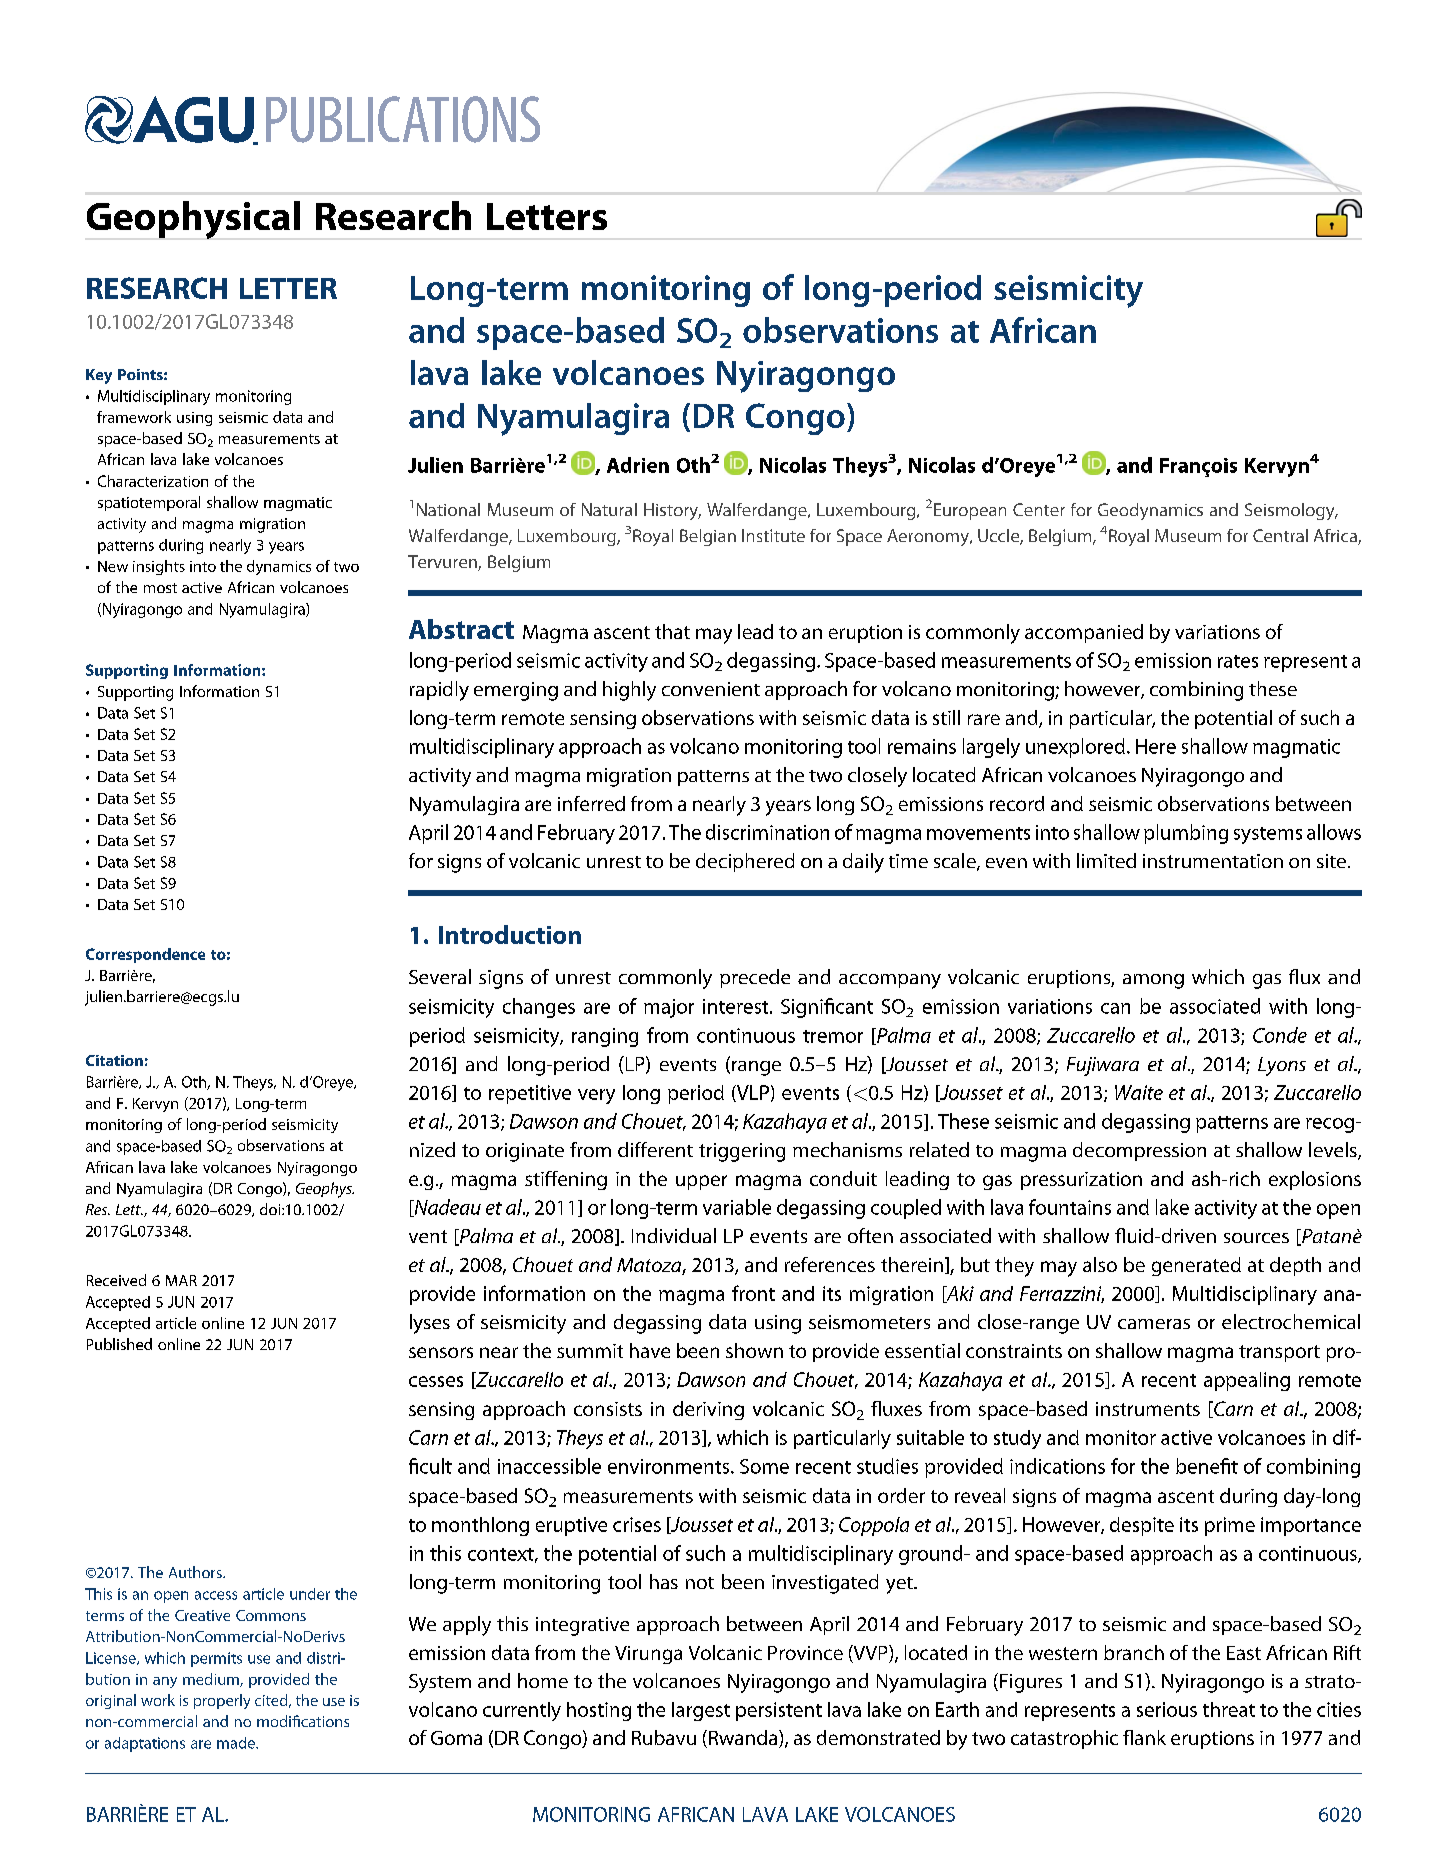  I want to click on among, so click(1153, 981).
